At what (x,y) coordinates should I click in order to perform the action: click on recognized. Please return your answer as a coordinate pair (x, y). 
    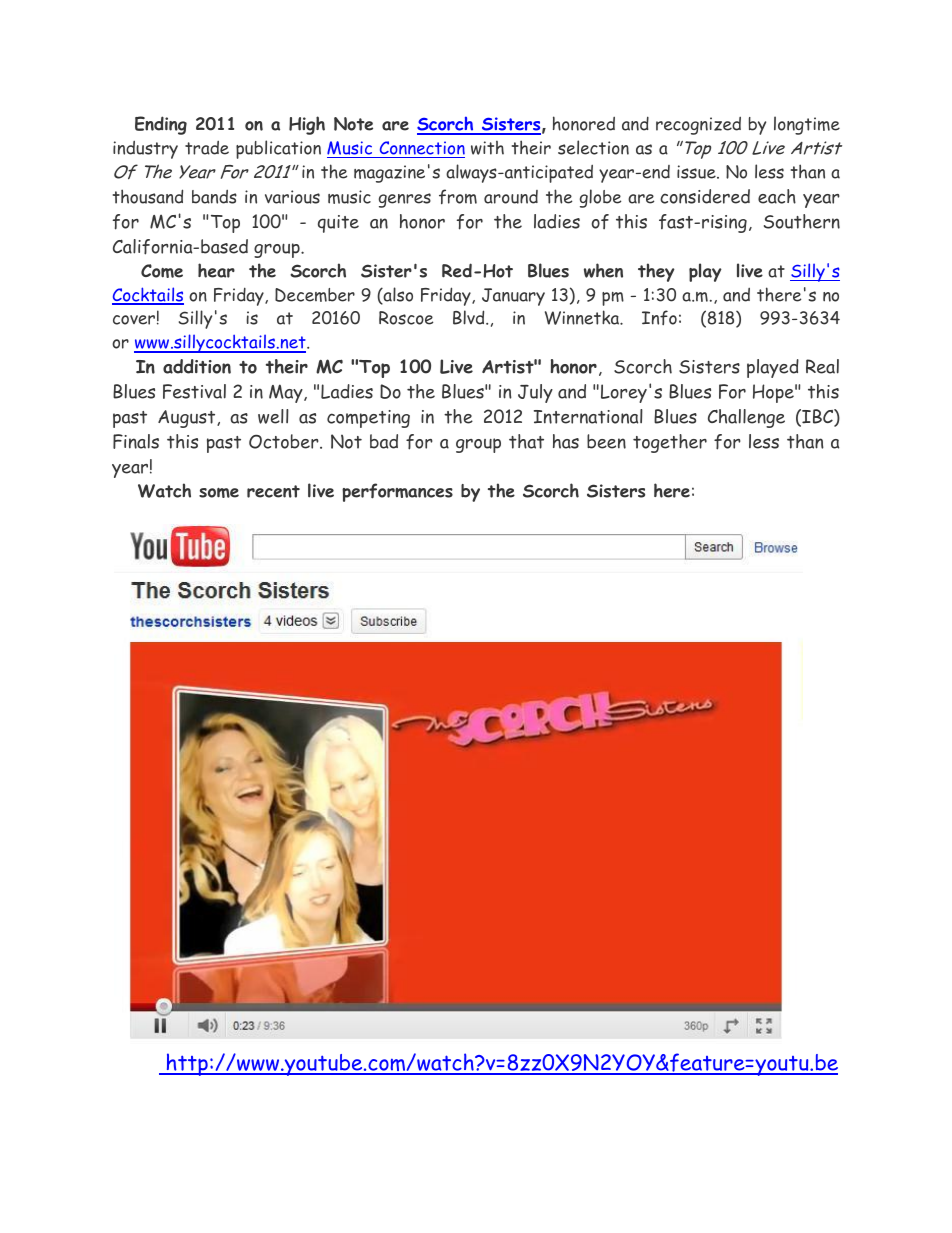
    Looking at the image, I should click on (698, 126).
